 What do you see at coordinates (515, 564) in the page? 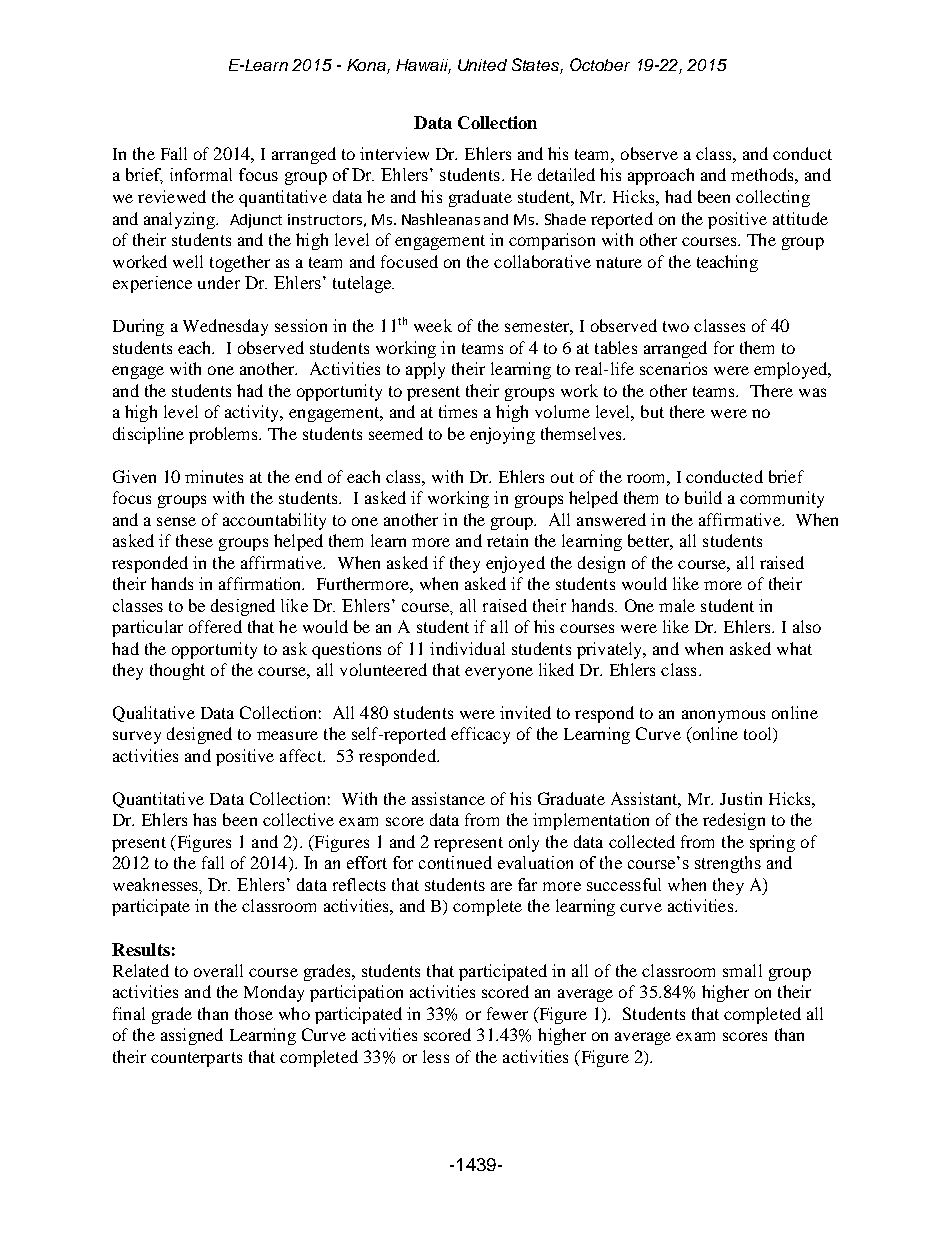
I see `enjoyed` at bounding box center [515, 564].
